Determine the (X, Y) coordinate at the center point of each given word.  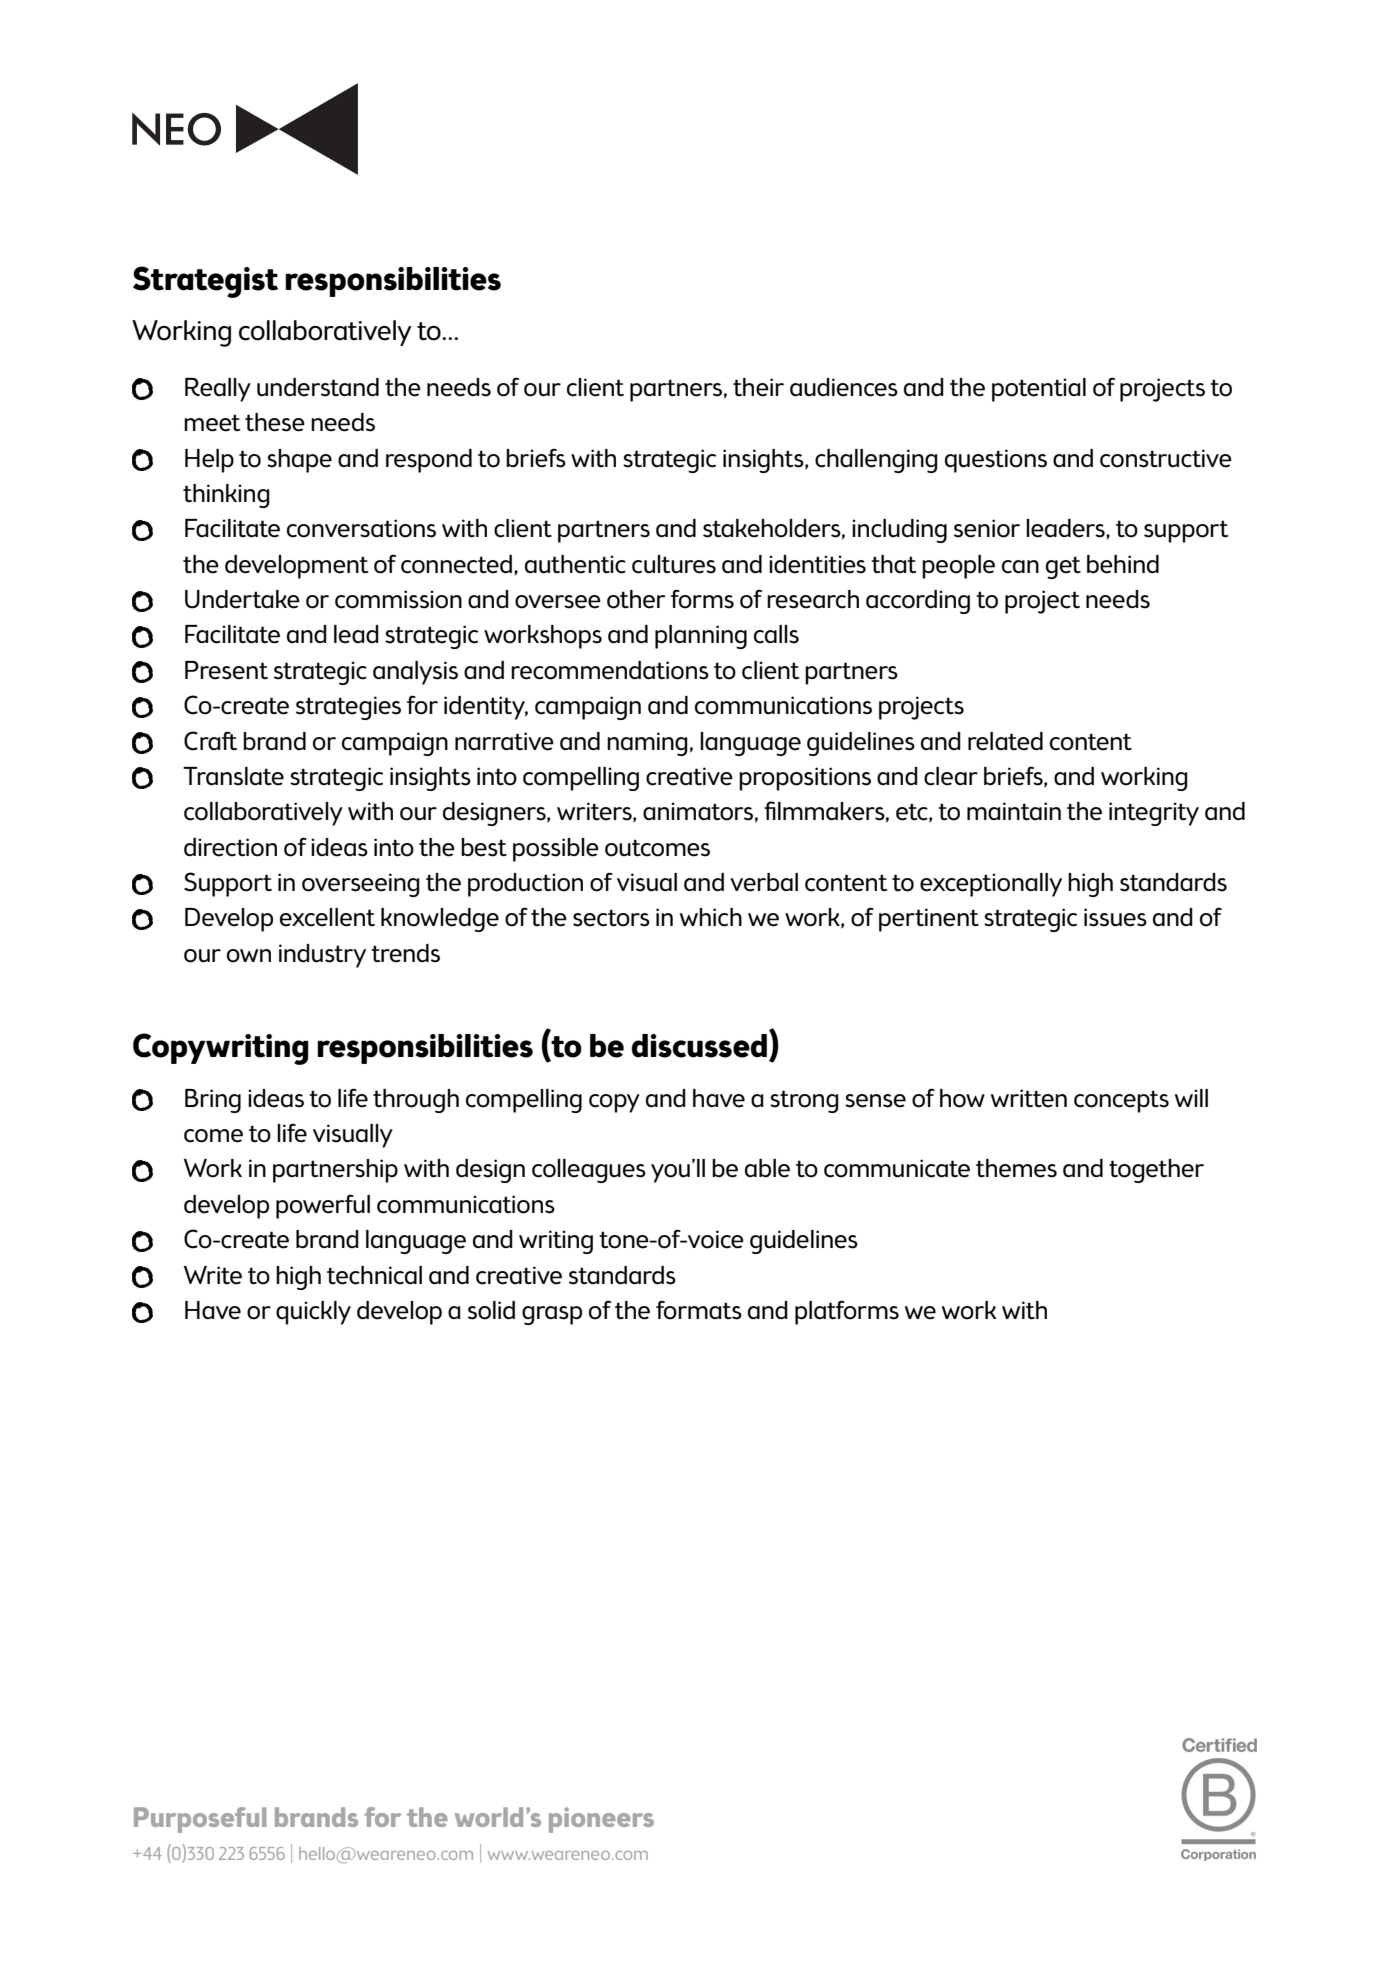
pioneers (601, 1820)
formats (699, 1310)
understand (318, 387)
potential (1039, 390)
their (758, 387)
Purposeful (200, 1820)
